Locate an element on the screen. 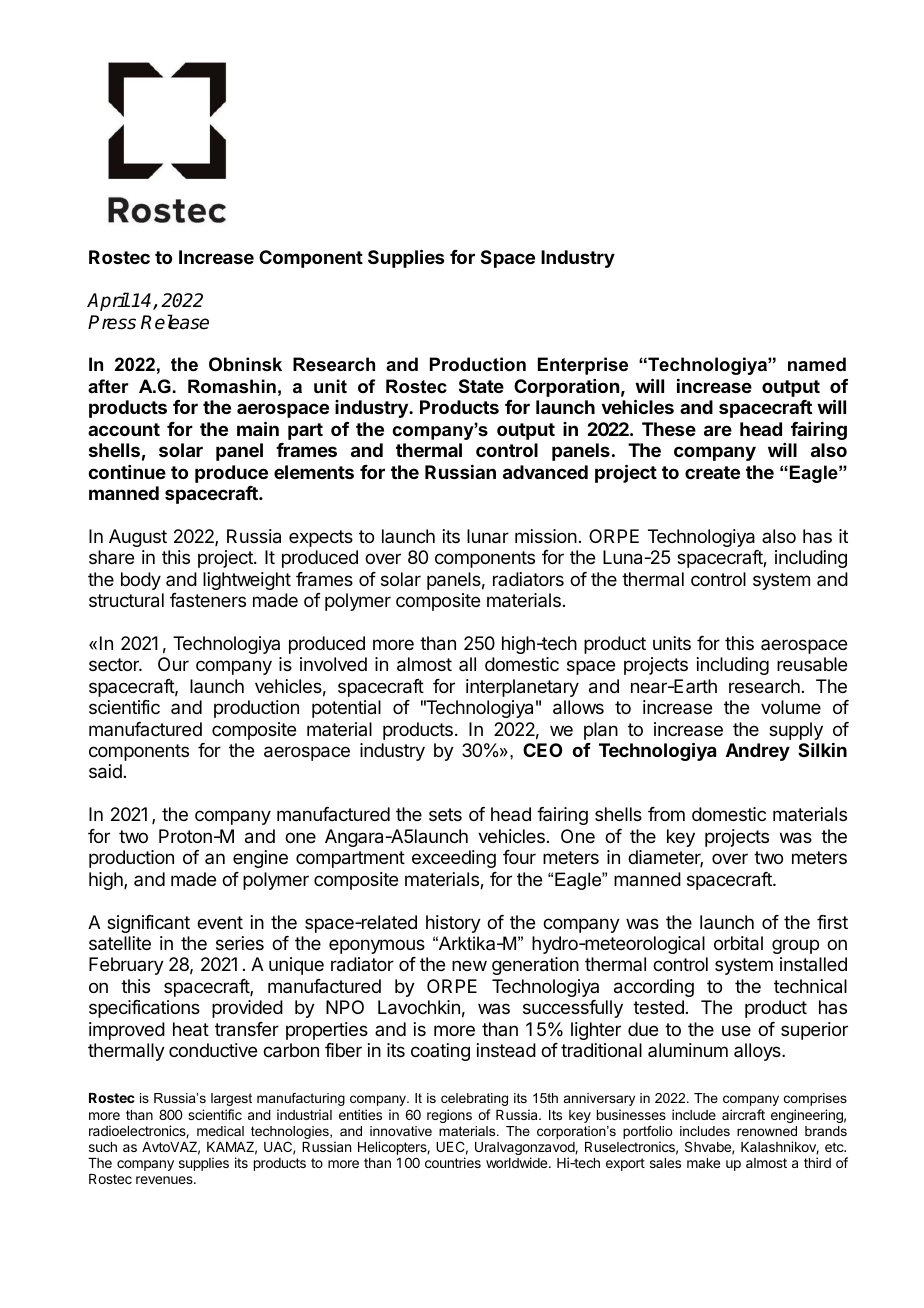 This screenshot has width=924, height=1308. named is located at coordinates (817, 364).
